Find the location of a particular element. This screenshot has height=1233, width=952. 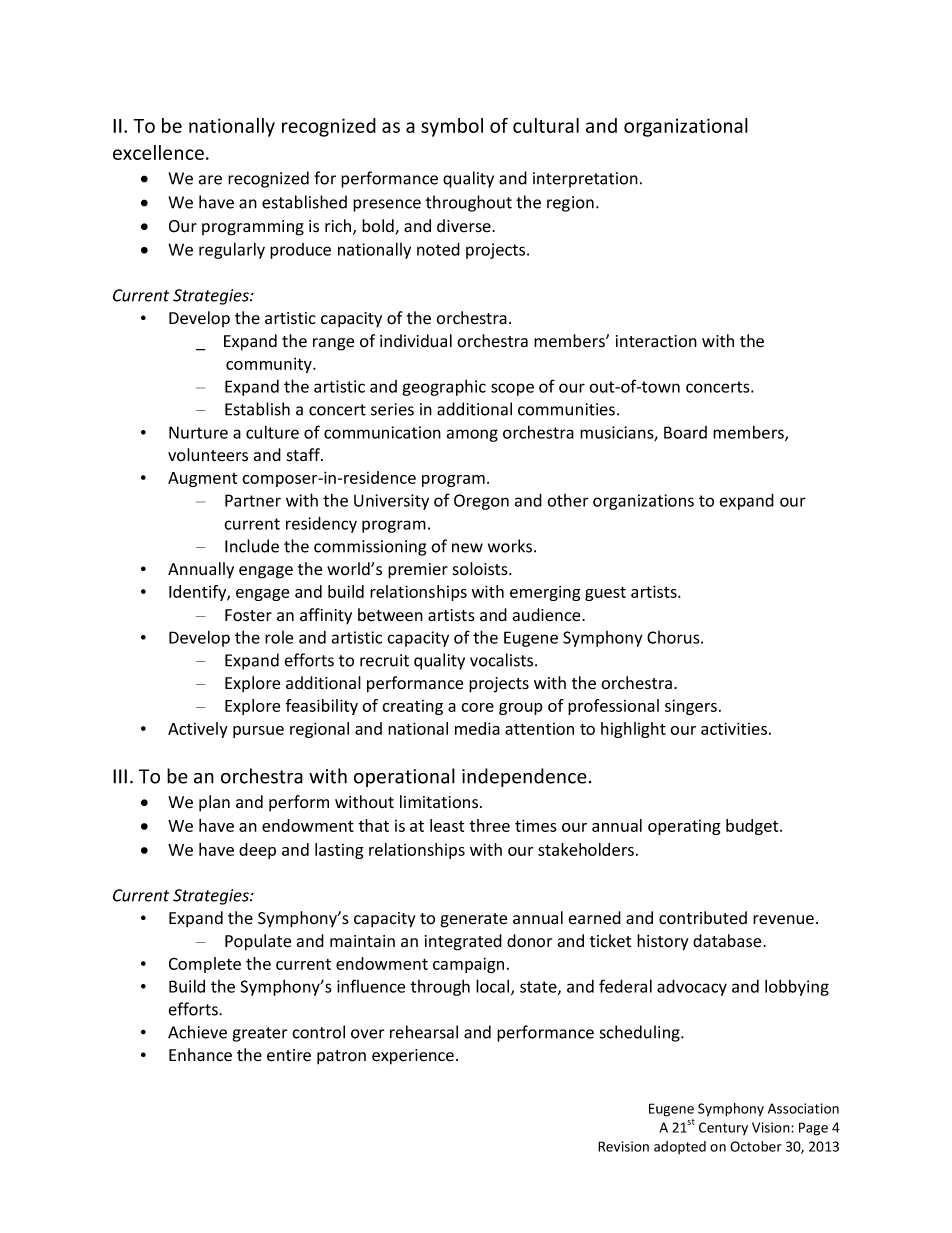

vocalists is located at coordinates (503, 660).
